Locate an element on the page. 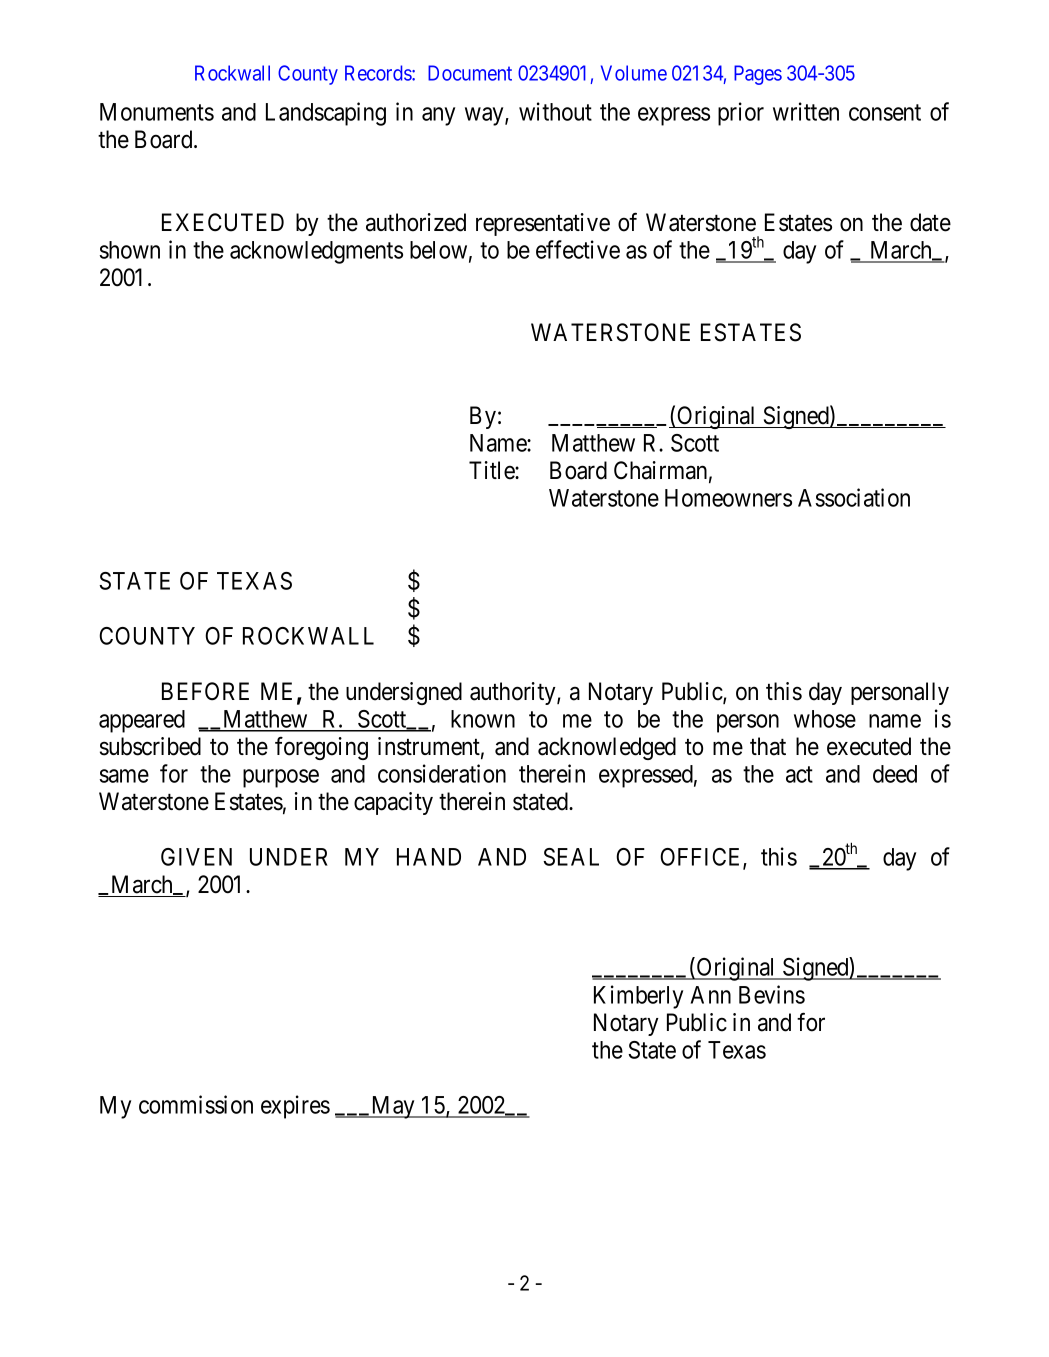 The width and height of the image is (1049, 1357). commission is located at coordinates (196, 1104).
